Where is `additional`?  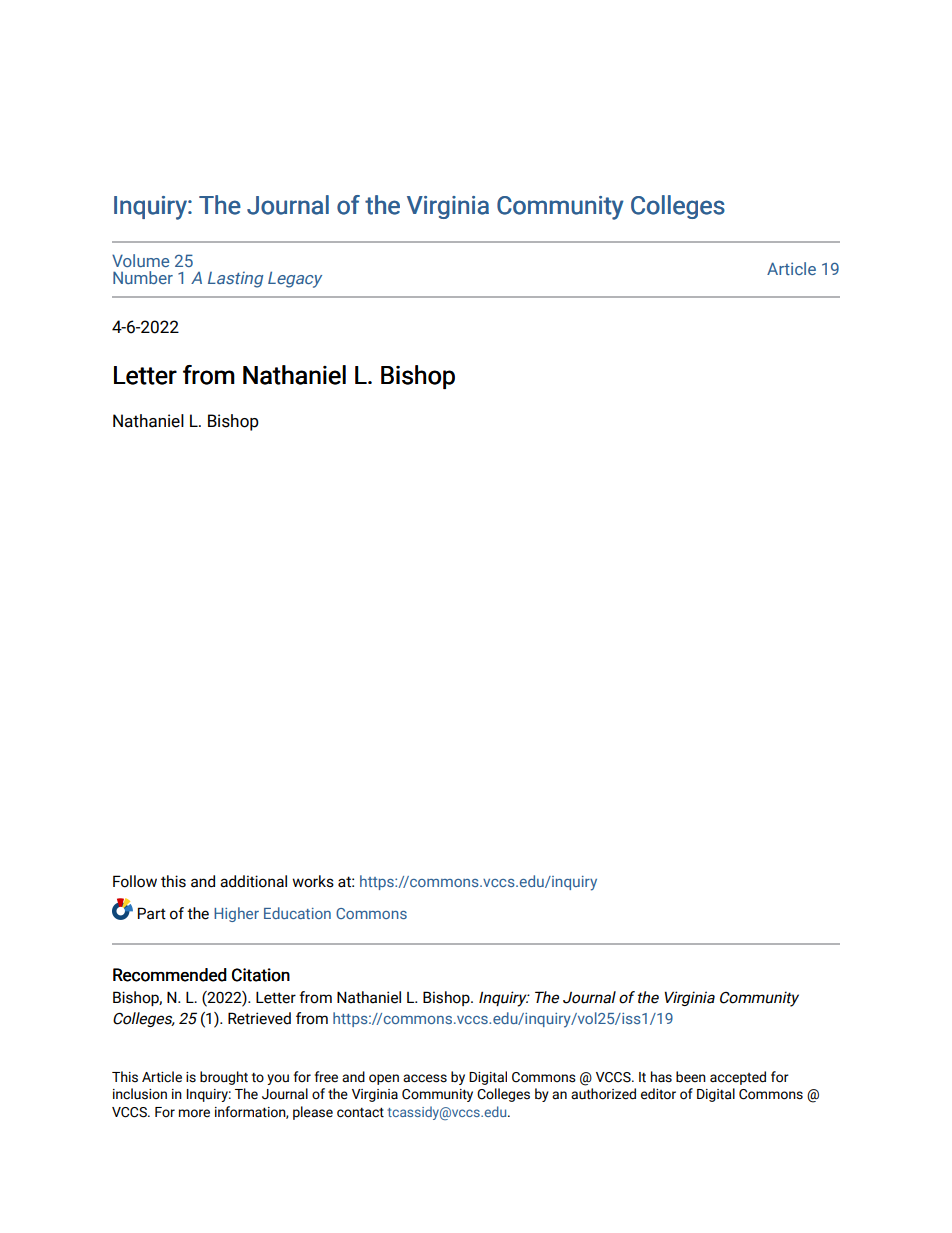
additional is located at coordinates (253, 881).
